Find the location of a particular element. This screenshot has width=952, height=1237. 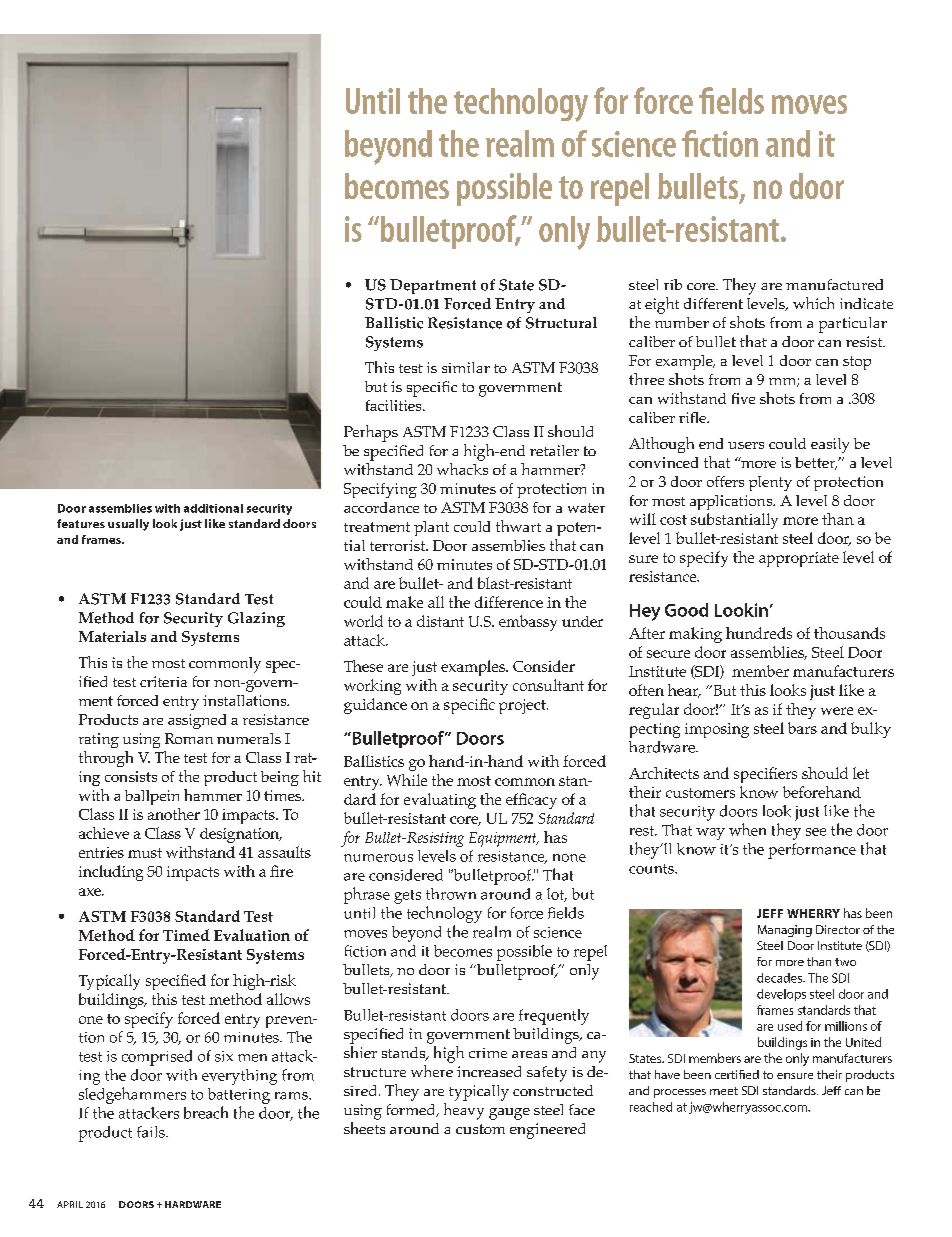

facilities is located at coordinates (395, 405).
